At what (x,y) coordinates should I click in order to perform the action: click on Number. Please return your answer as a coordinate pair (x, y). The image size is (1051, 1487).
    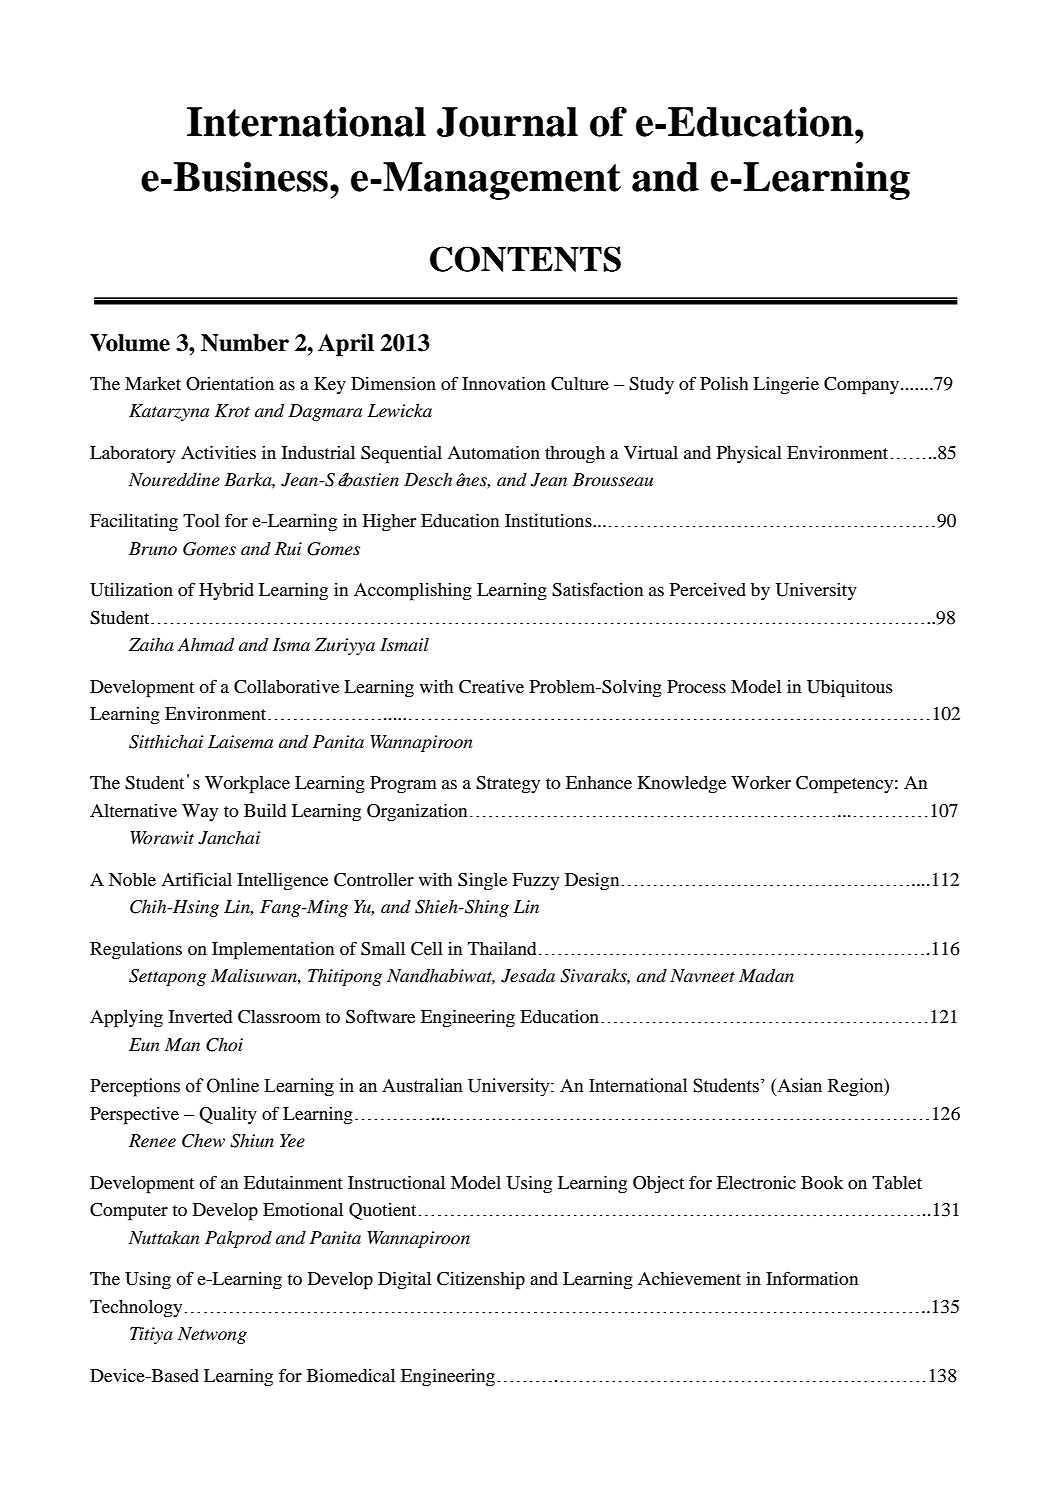
    Looking at the image, I should click on (245, 343).
